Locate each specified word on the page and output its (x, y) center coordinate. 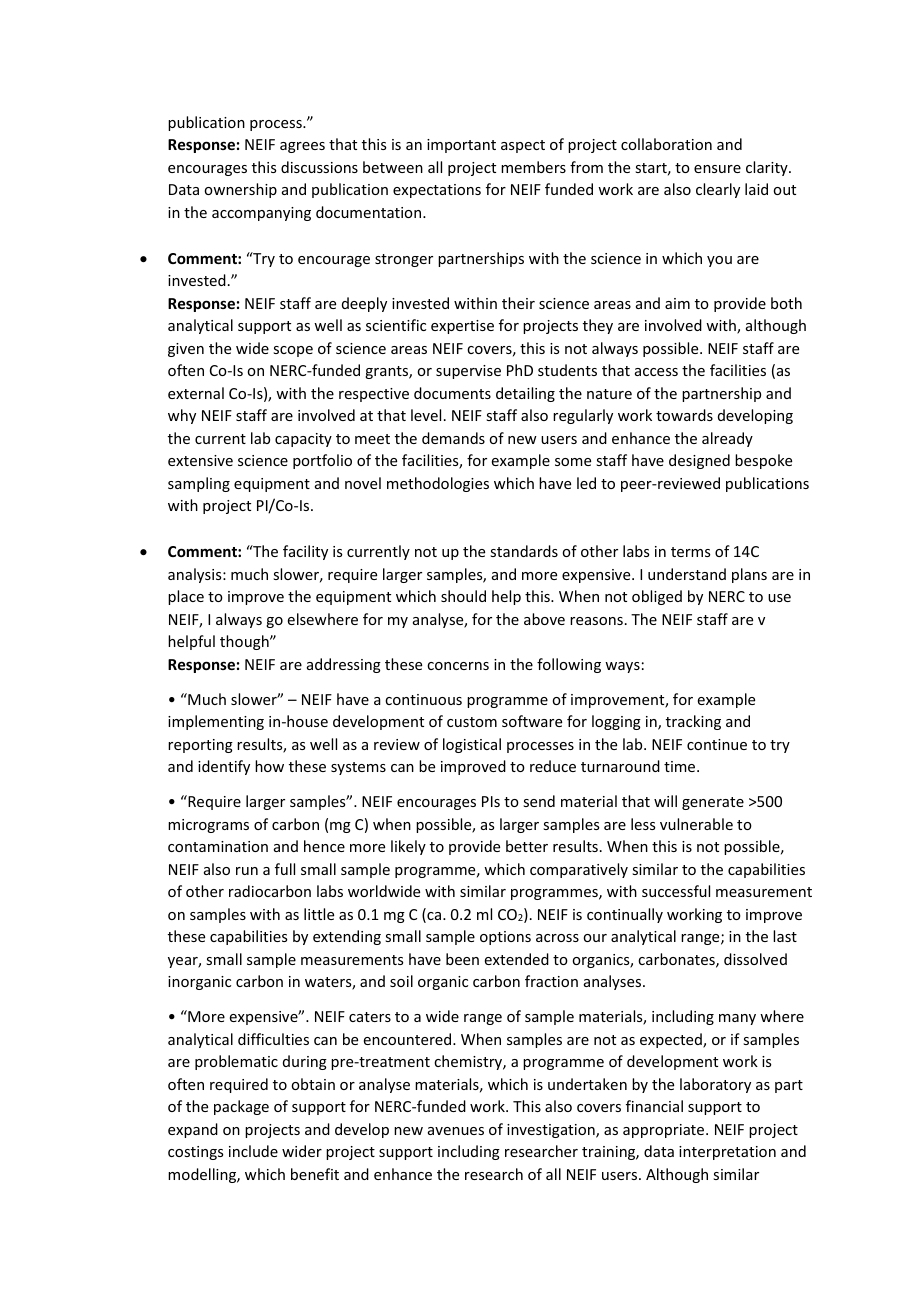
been (462, 959)
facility (305, 552)
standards (524, 551)
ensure (717, 169)
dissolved (755, 959)
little (319, 914)
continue (717, 744)
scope (293, 351)
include (253, 1151)
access (656, 372)
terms (690, 552)
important (461, 146)
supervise (468, 372)
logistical (472, 745)
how (269, 766)
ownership (240, 190)
